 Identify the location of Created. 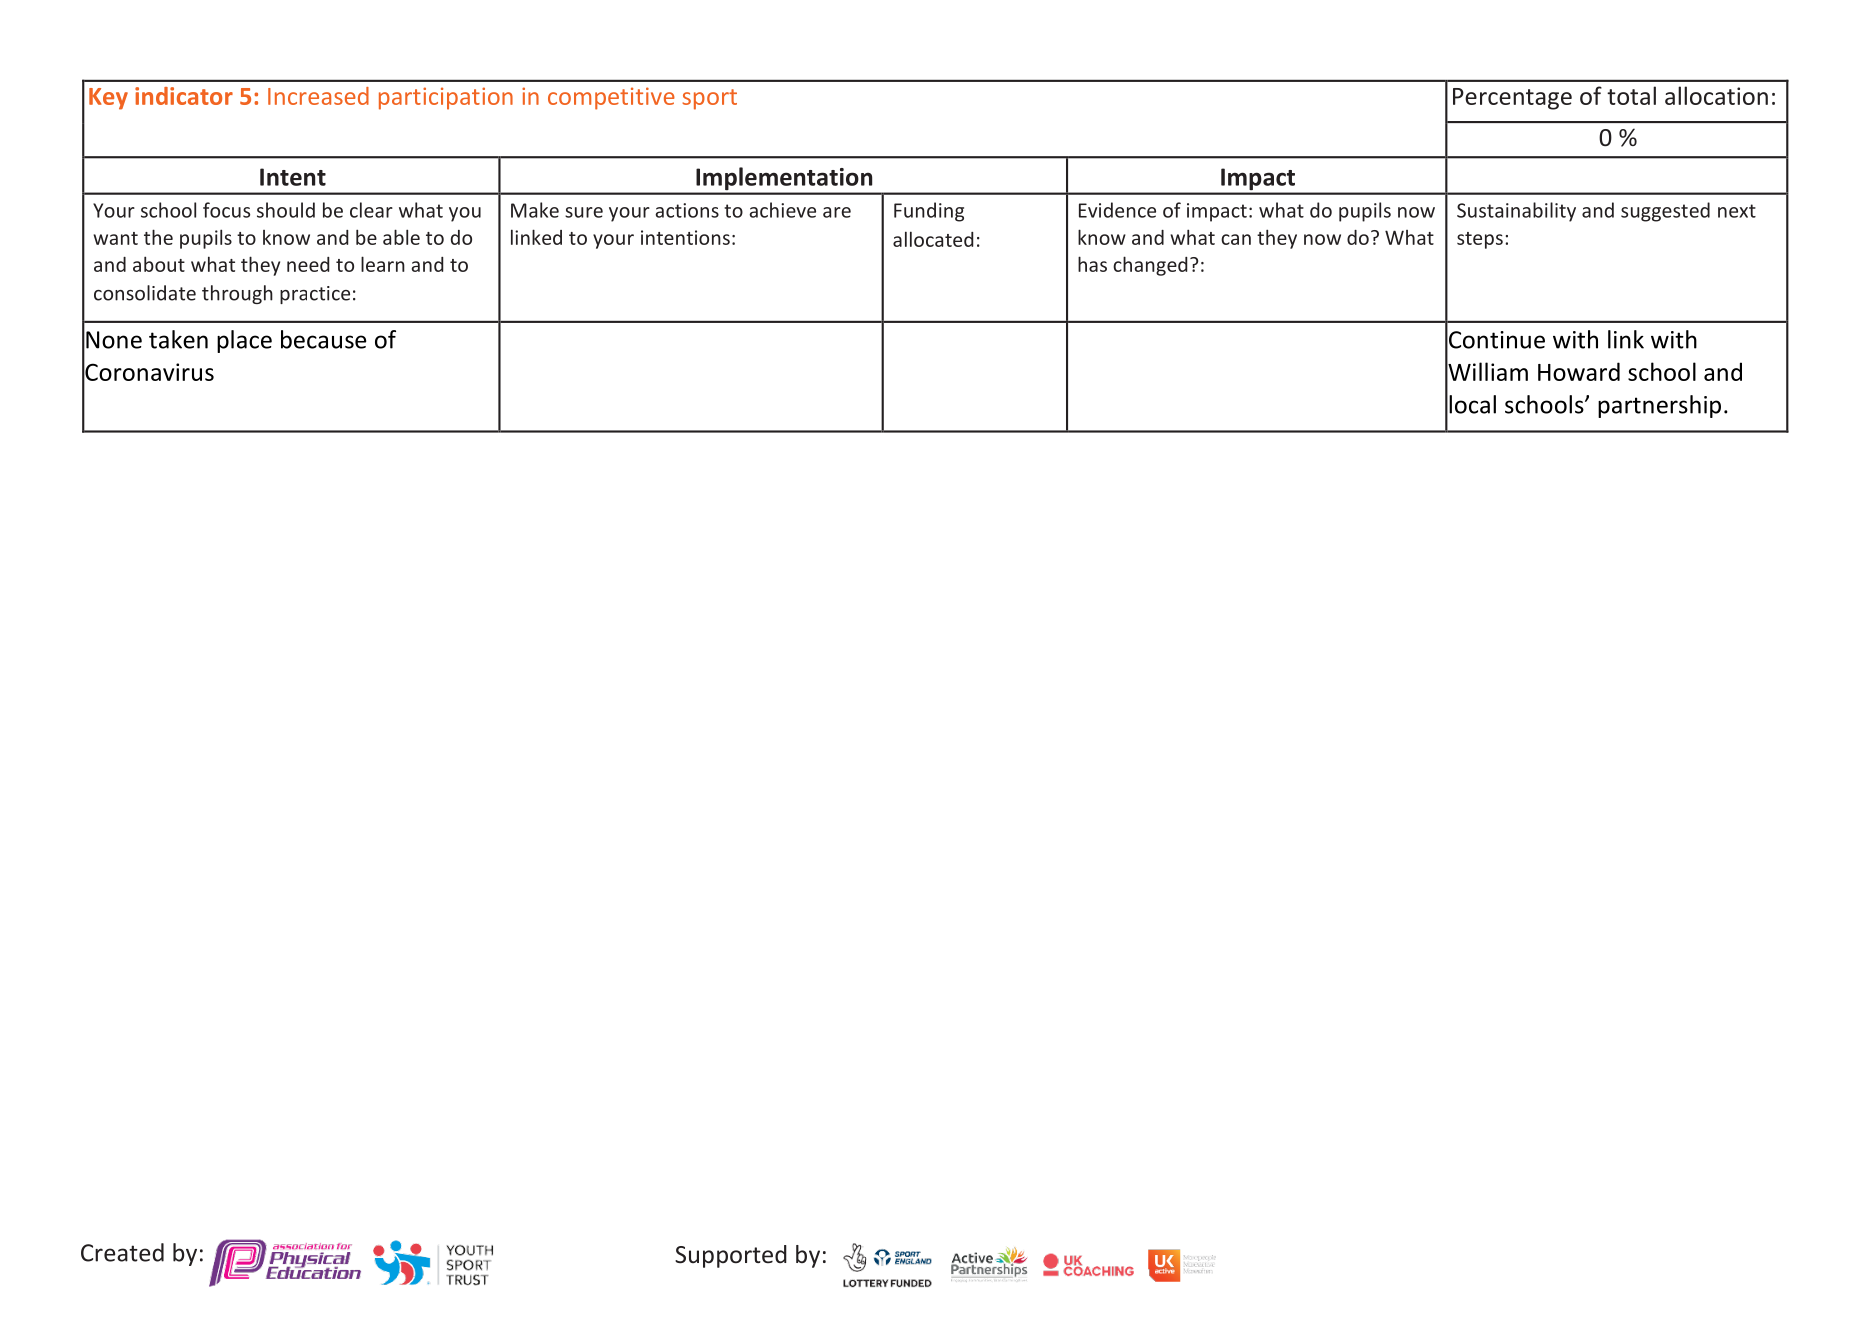
(122, 1252).
